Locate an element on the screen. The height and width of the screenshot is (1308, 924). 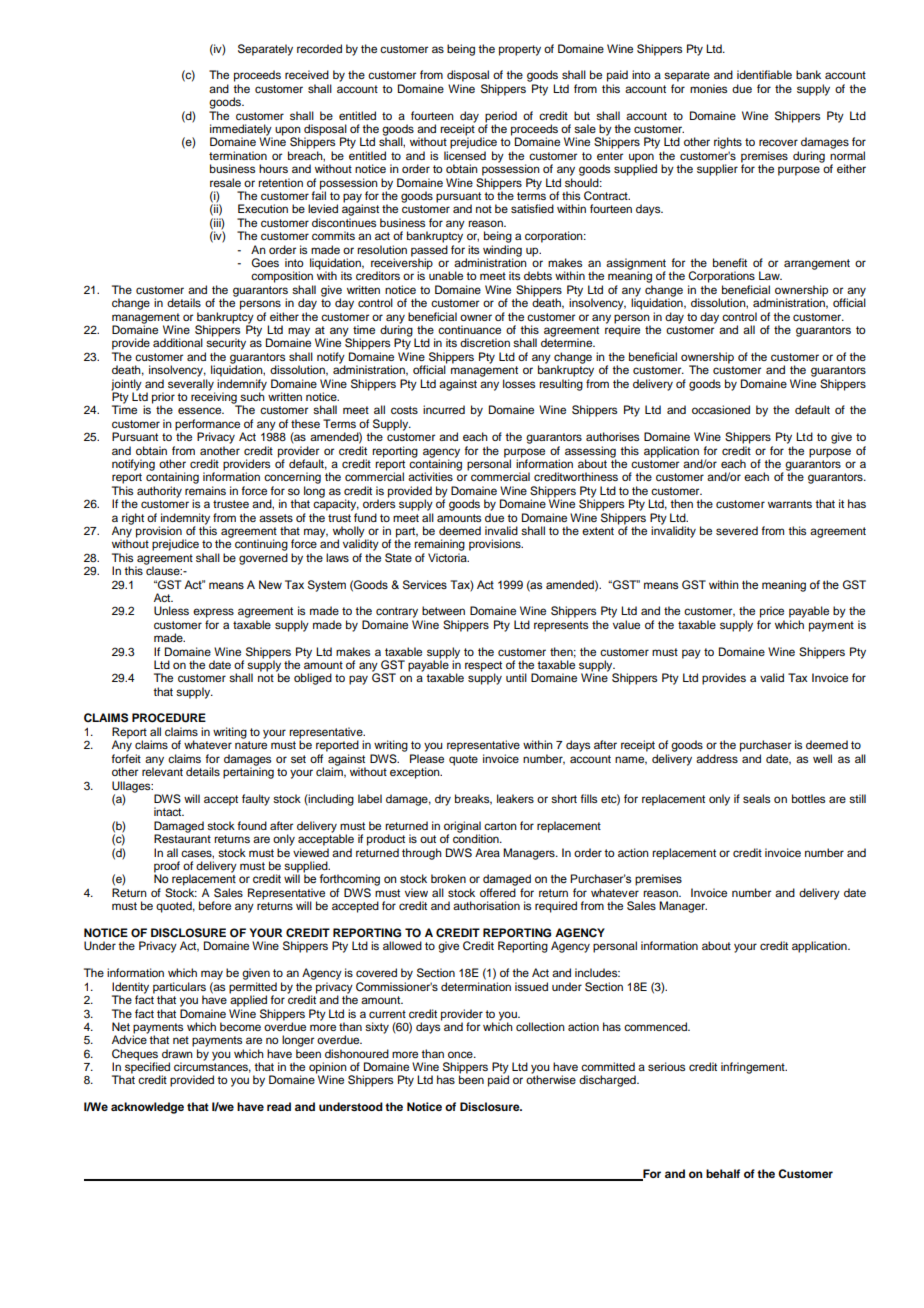
warrants is located at coordinates (790, 504).
